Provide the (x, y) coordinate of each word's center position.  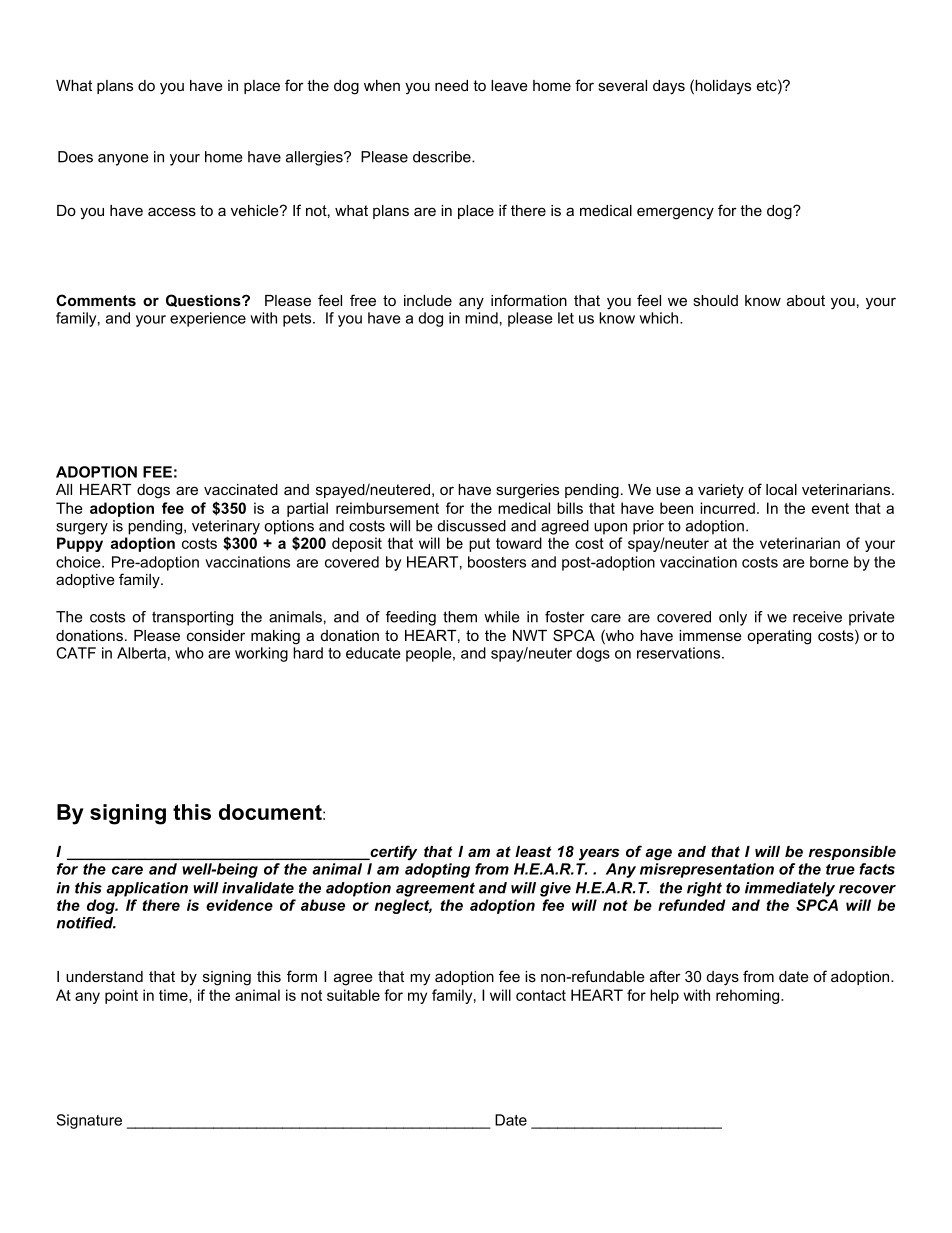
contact (541, 995)
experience (208, 319)
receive (817, 617)
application (147, 889)
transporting (192, 618)
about (806, 300)
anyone (123, 160)
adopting (437, 870)
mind (481, 318)
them (460, 617)
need (451, 85)
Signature (89, 1121)
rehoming (749, 996)
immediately (790, 889)
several (622, 85)
